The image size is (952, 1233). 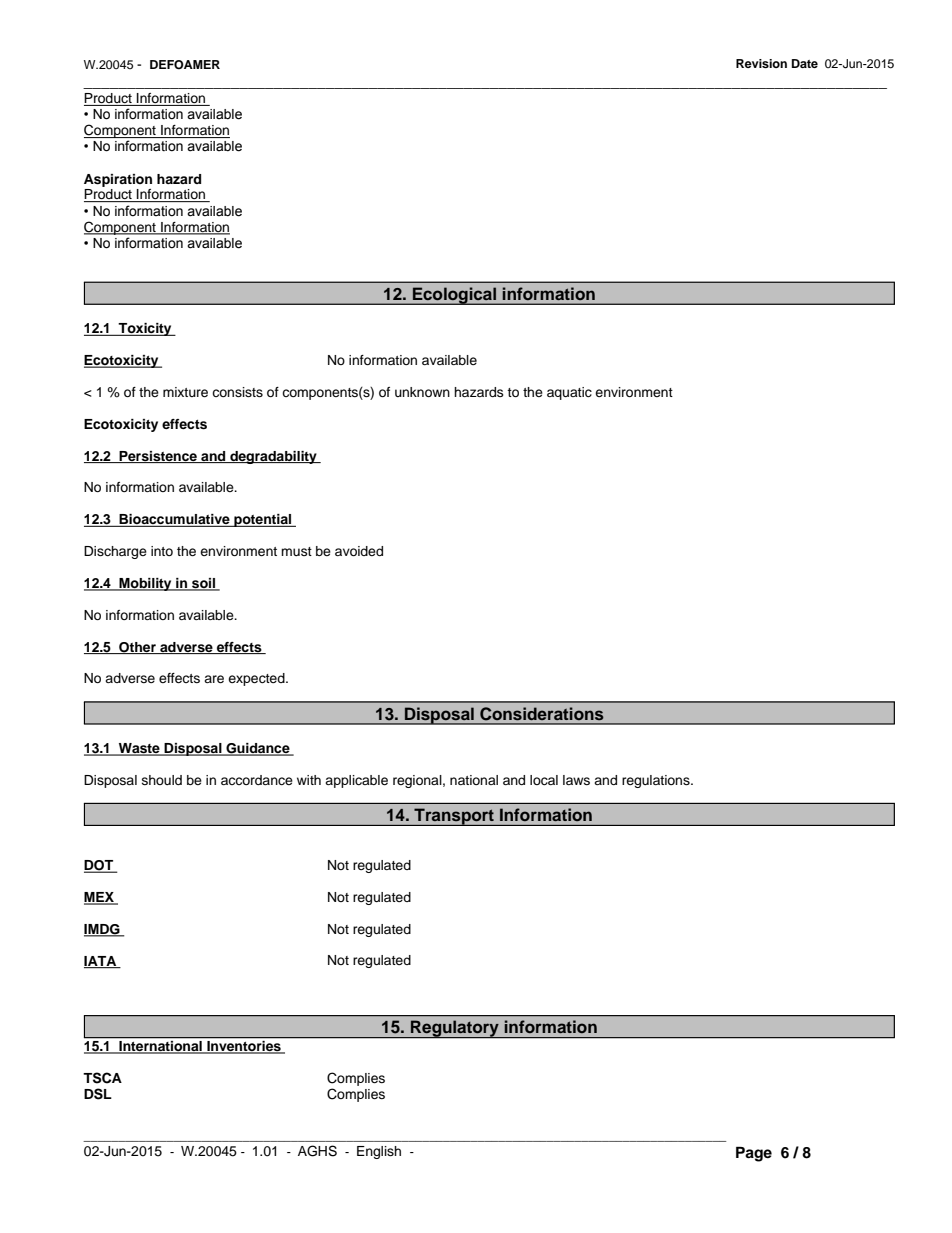 I want to click on Ecological, so click(x=454, y=296).
